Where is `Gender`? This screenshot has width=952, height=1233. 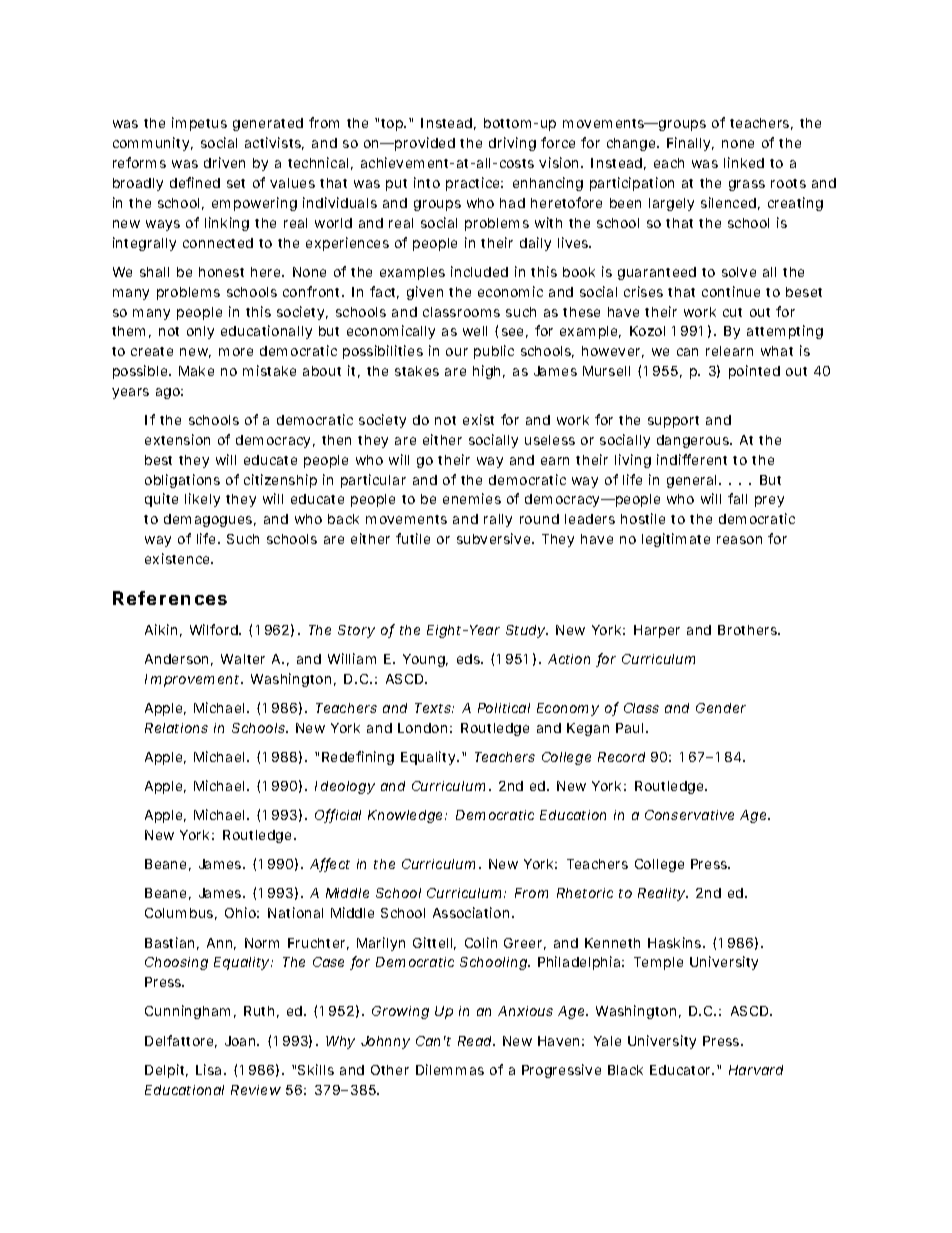
Gender is located at coordinates (721, 708).
